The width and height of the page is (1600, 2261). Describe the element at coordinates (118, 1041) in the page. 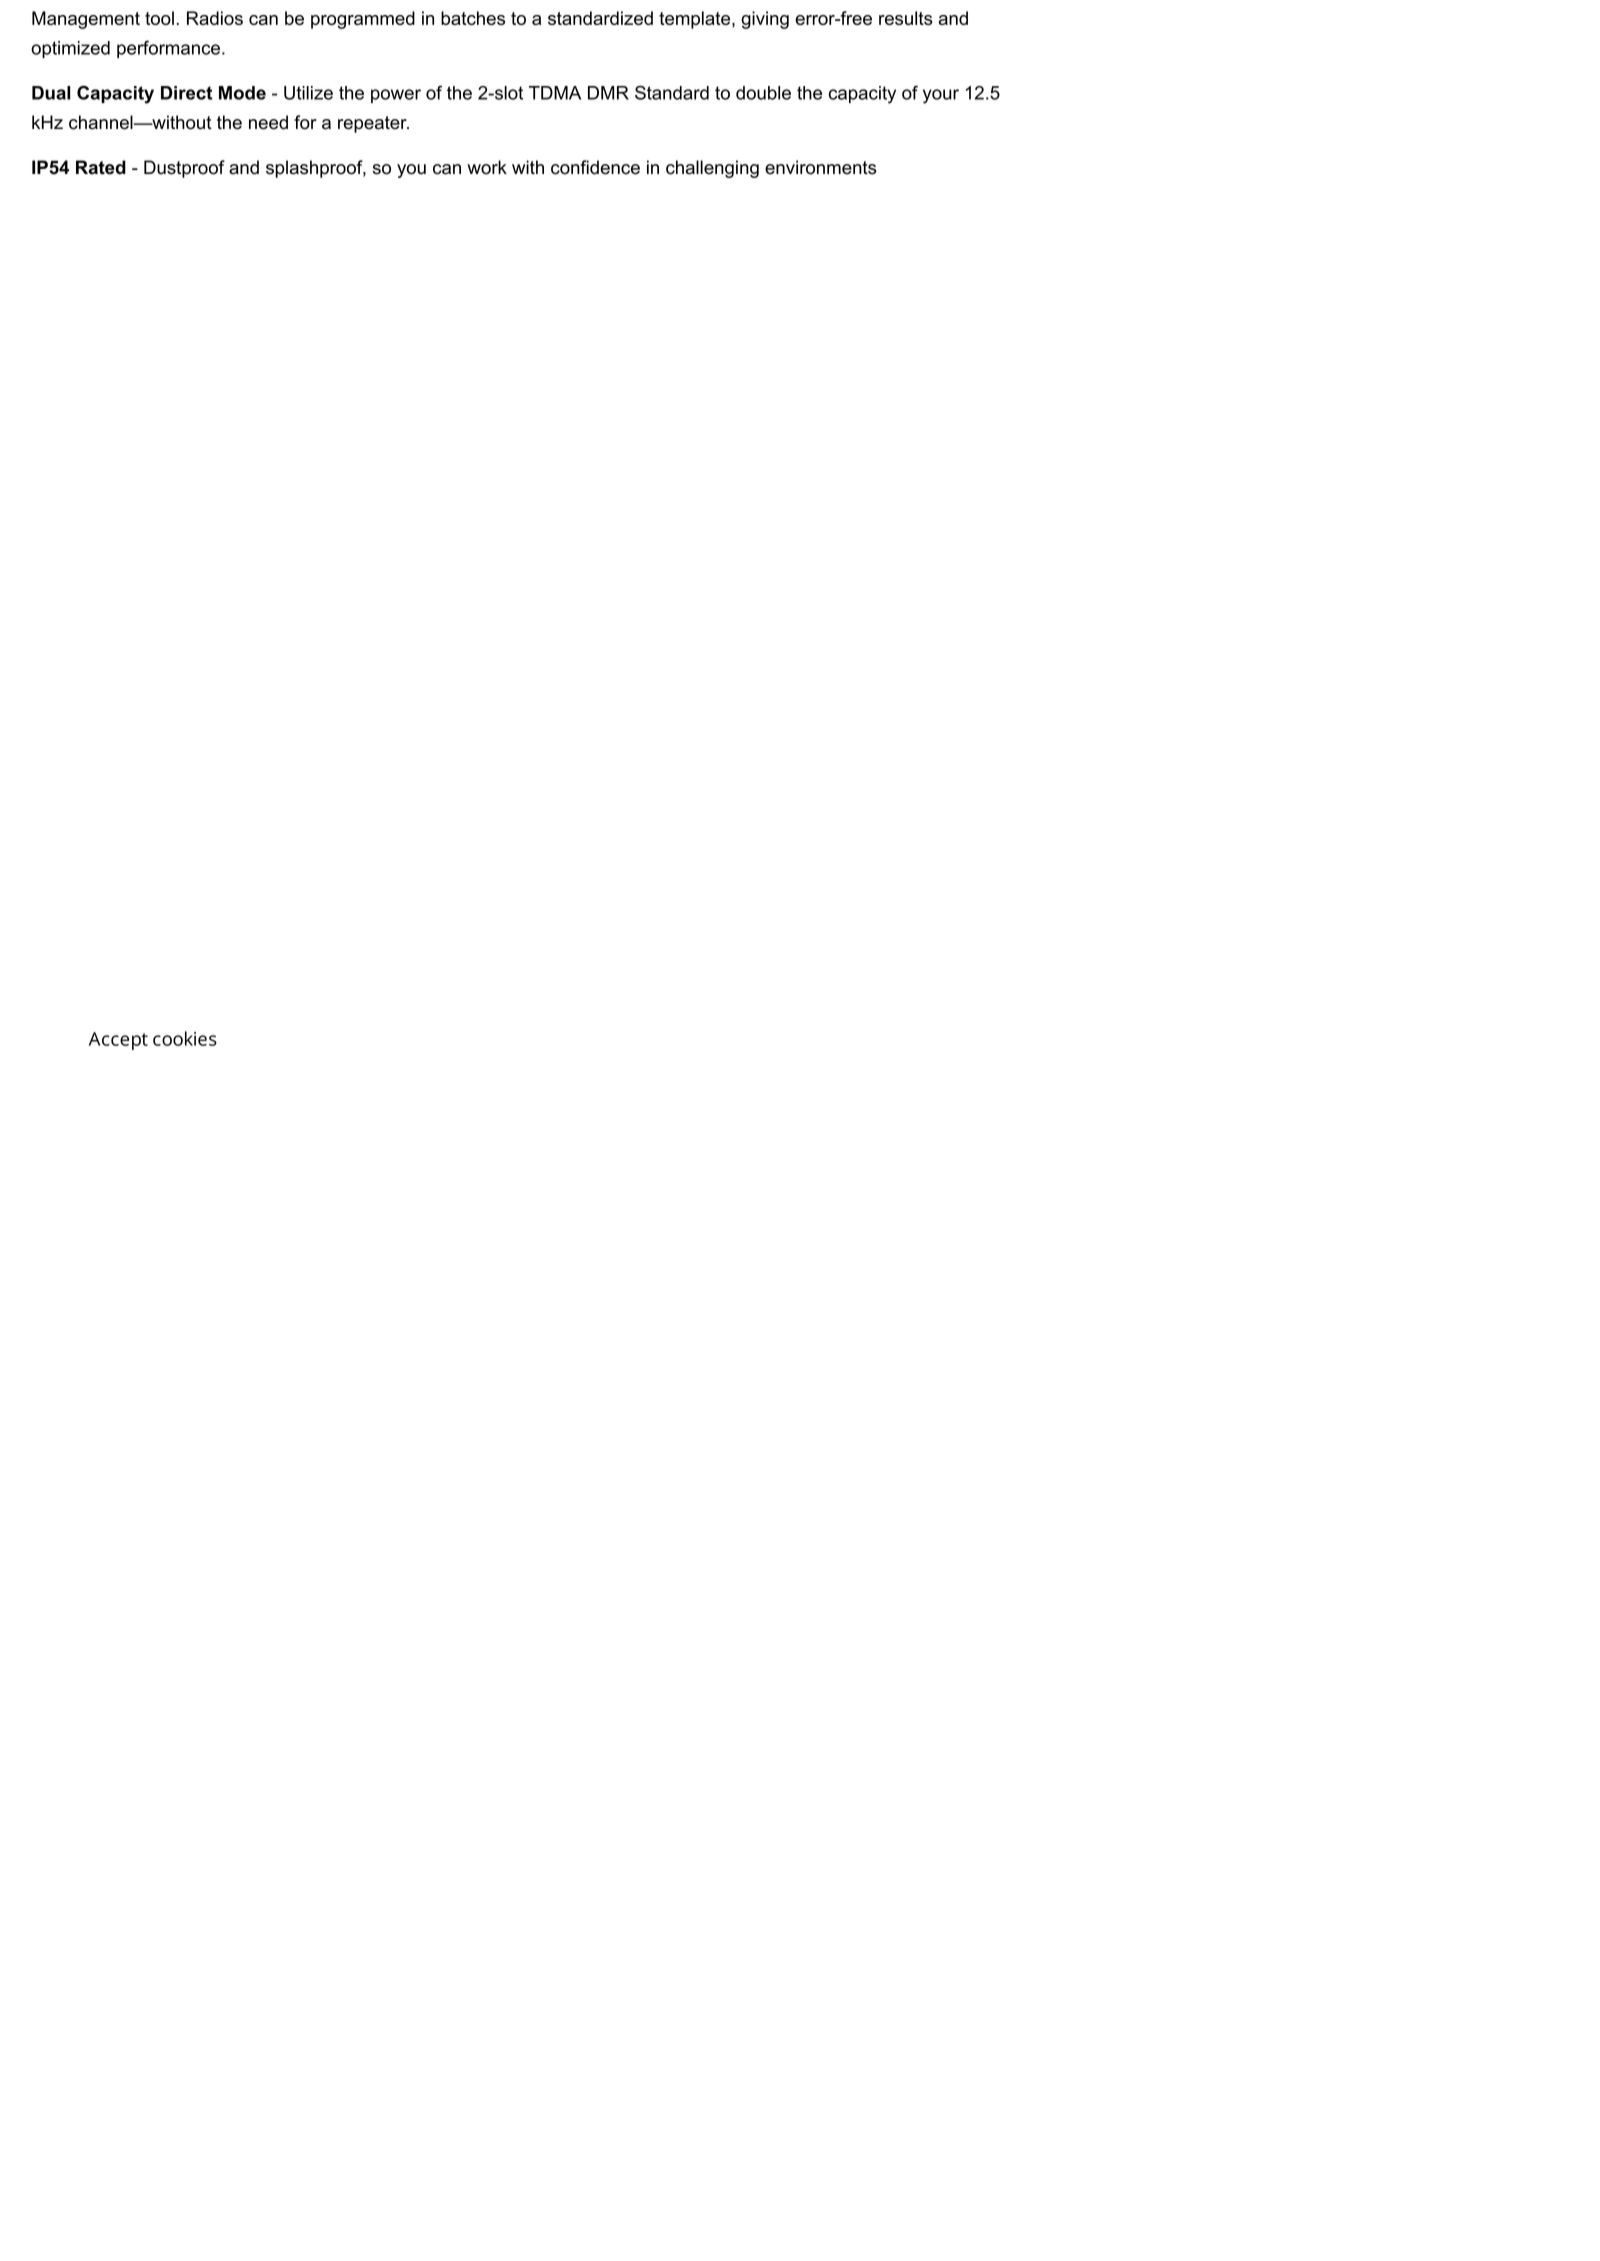

I see `Accept` at that location.
